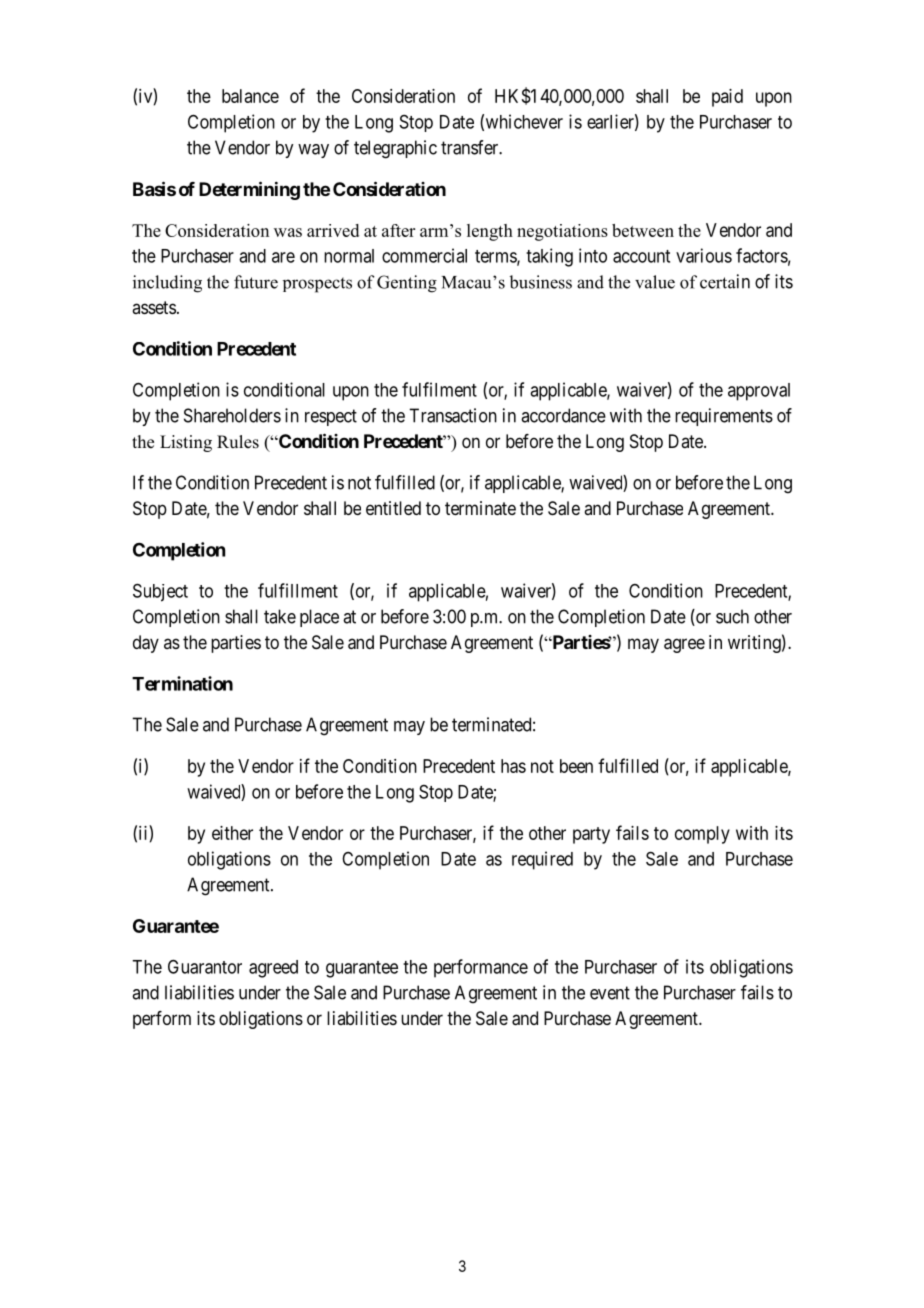 This document has height=1308, width=924. I want to click on Rules, so click(238, 442).
